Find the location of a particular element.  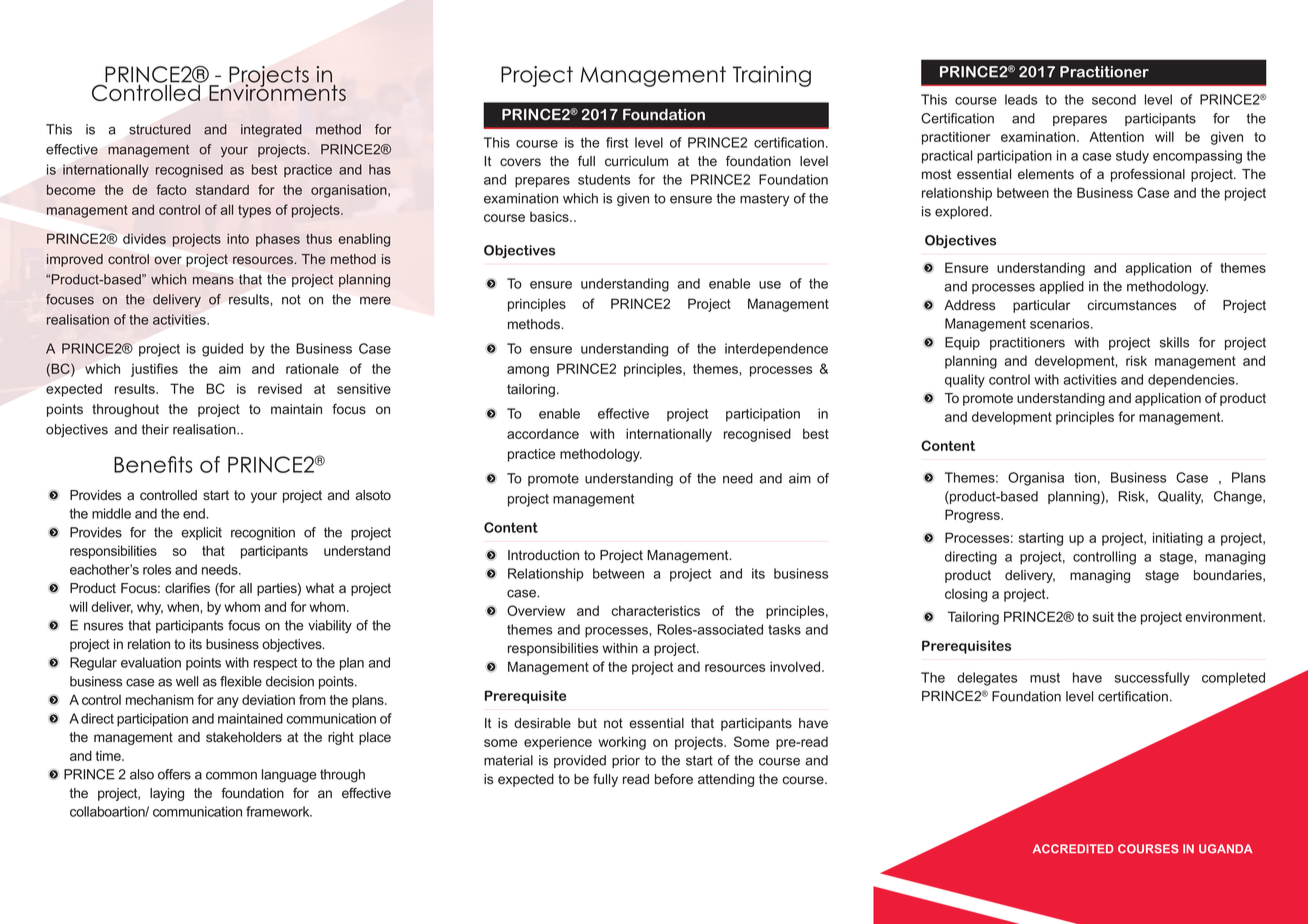

before is located at coordinates (674, 779).
